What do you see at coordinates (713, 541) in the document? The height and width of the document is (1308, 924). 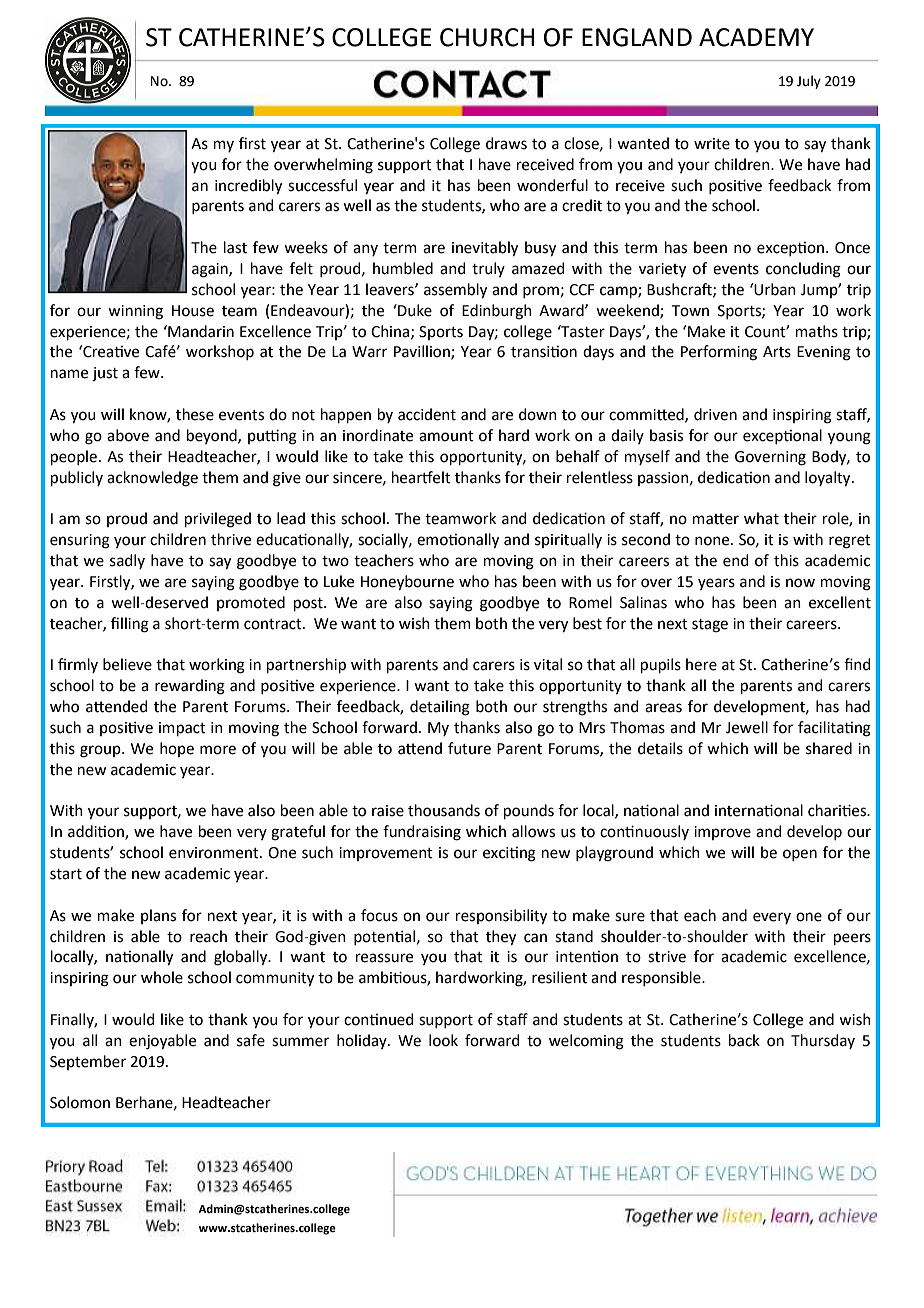 I see `none` at bounding box center [713, 541].
